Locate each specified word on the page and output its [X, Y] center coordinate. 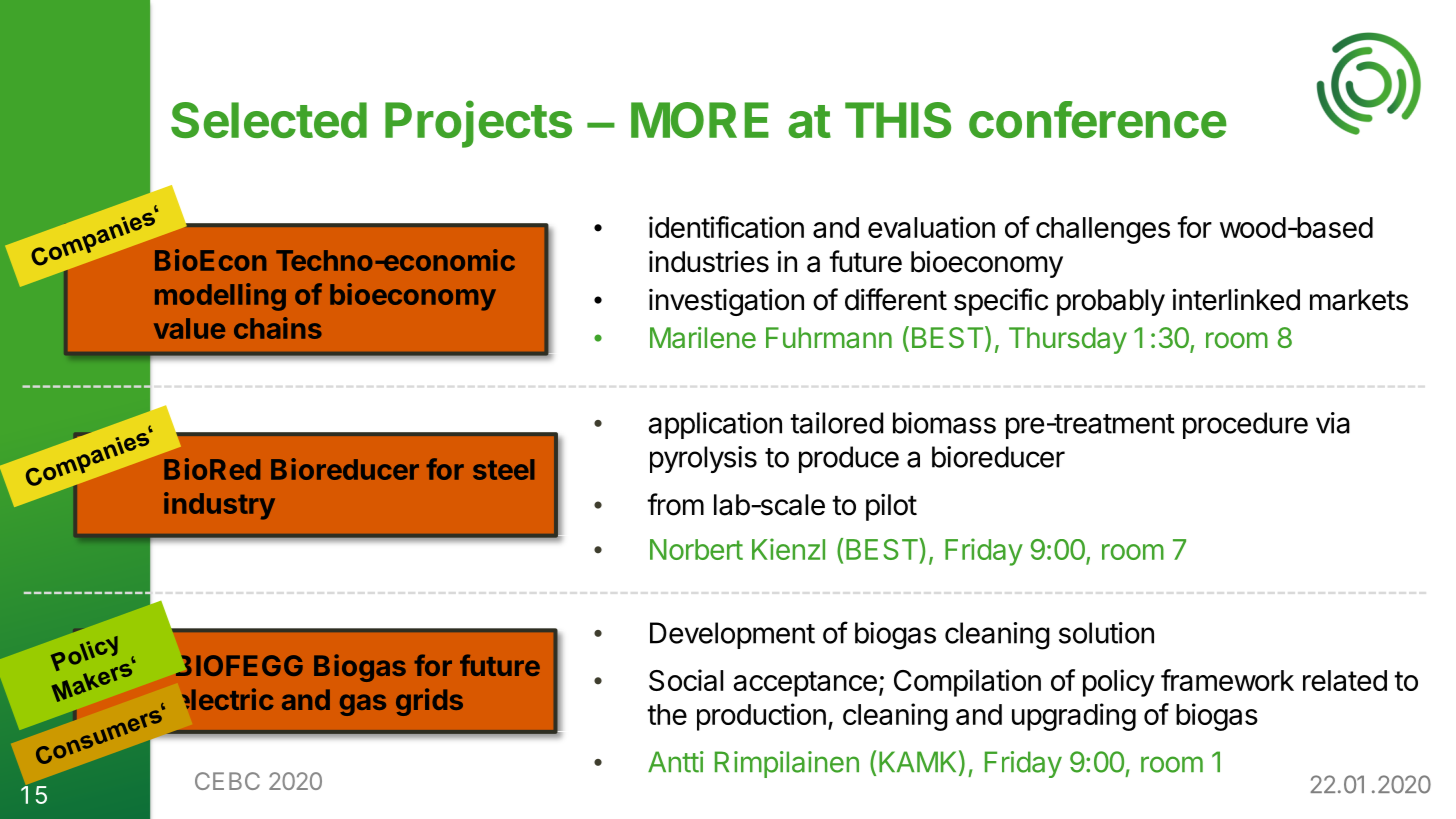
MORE [700, 120]
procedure [1245, 425]
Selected [269, 120]
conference [1098, 119]
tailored [836, 423]
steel [503, 469]
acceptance [805, 684]
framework [1227, 680]
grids [429, 702]
